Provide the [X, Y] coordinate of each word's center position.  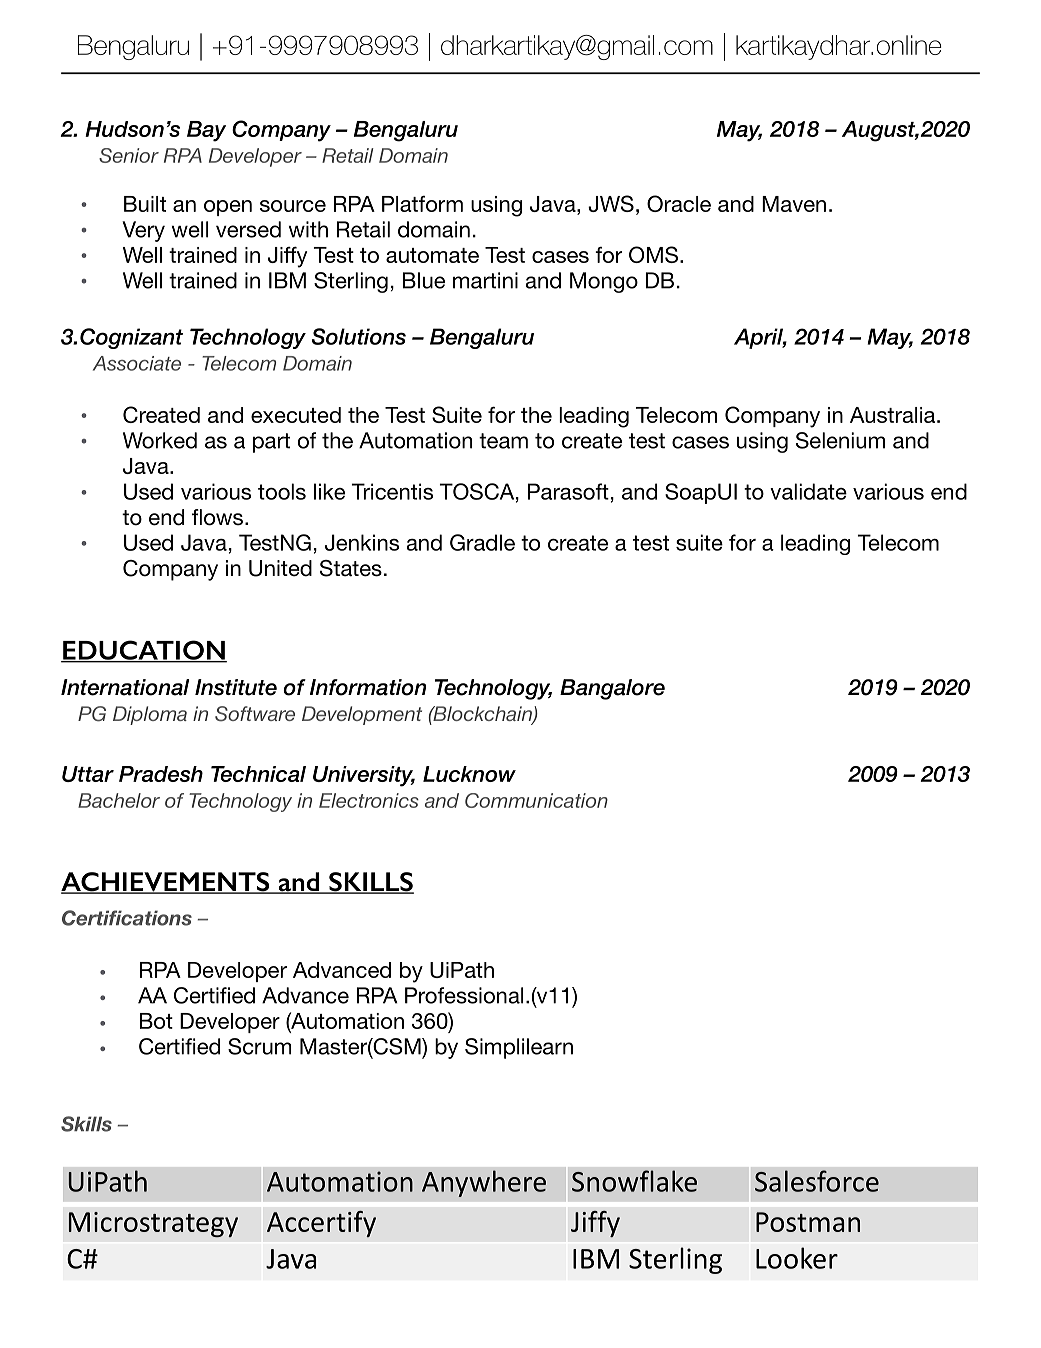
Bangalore [612, 689]
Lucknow [469, 774]
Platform [422, 204]
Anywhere [484, 1183]
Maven [794, 204]
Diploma [150, 715]
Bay [206, 131]
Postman [808, 1222]
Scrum [259, 1046]
